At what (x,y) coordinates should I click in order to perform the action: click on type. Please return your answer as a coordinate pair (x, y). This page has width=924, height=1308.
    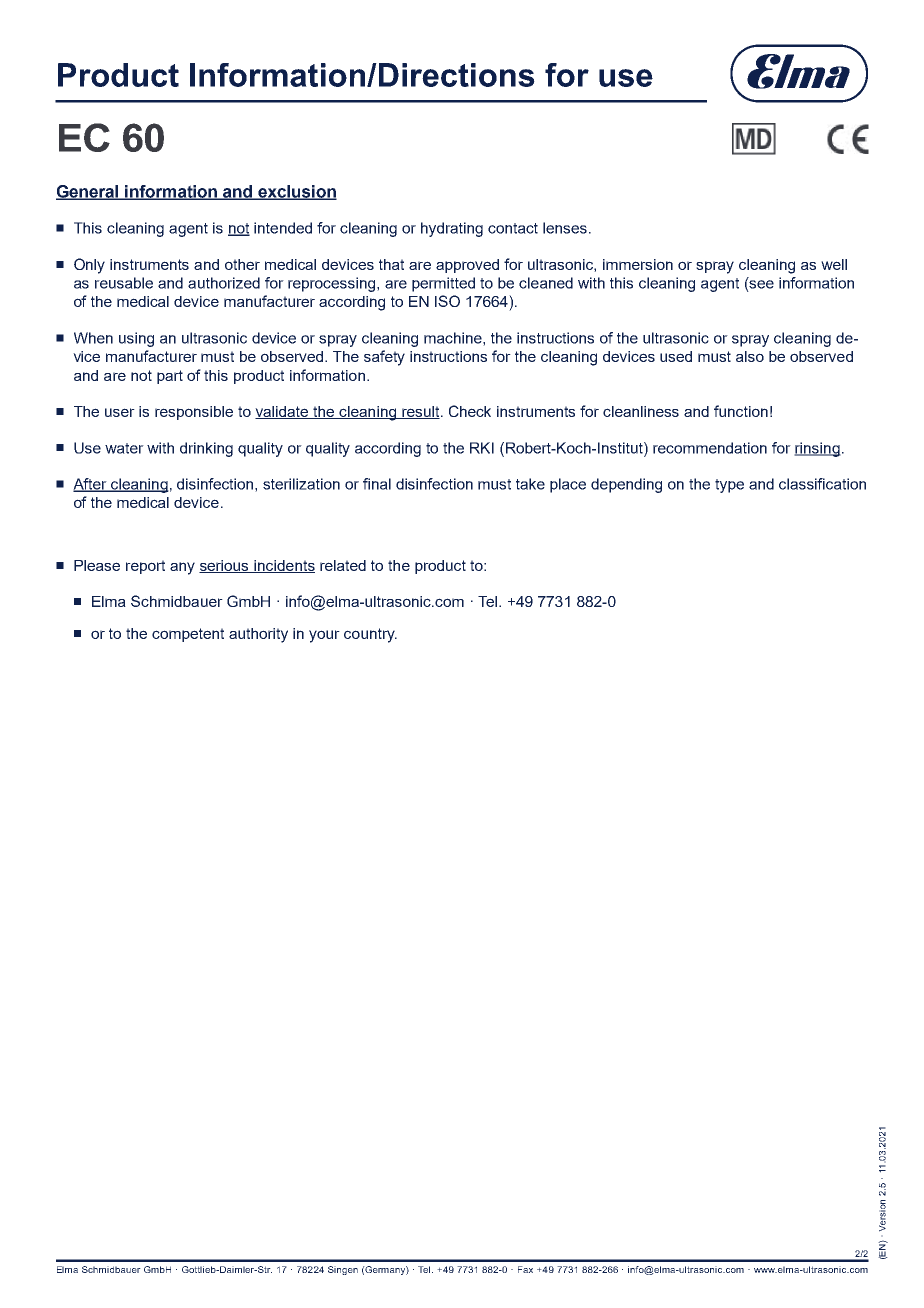
    Looking at the image, I should click on (729, 486).
